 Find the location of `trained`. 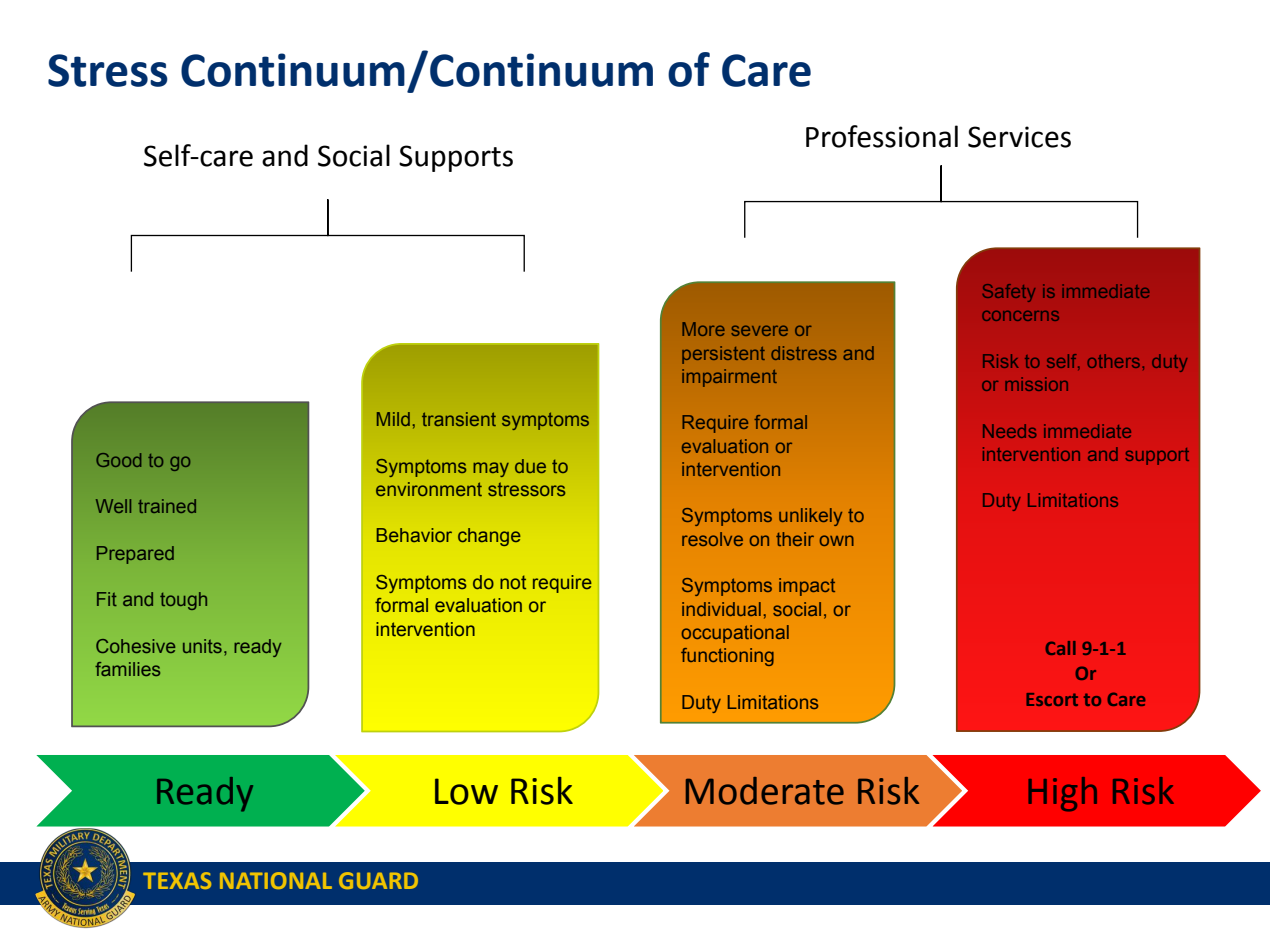

trained is located at coordinates (167, 506).
